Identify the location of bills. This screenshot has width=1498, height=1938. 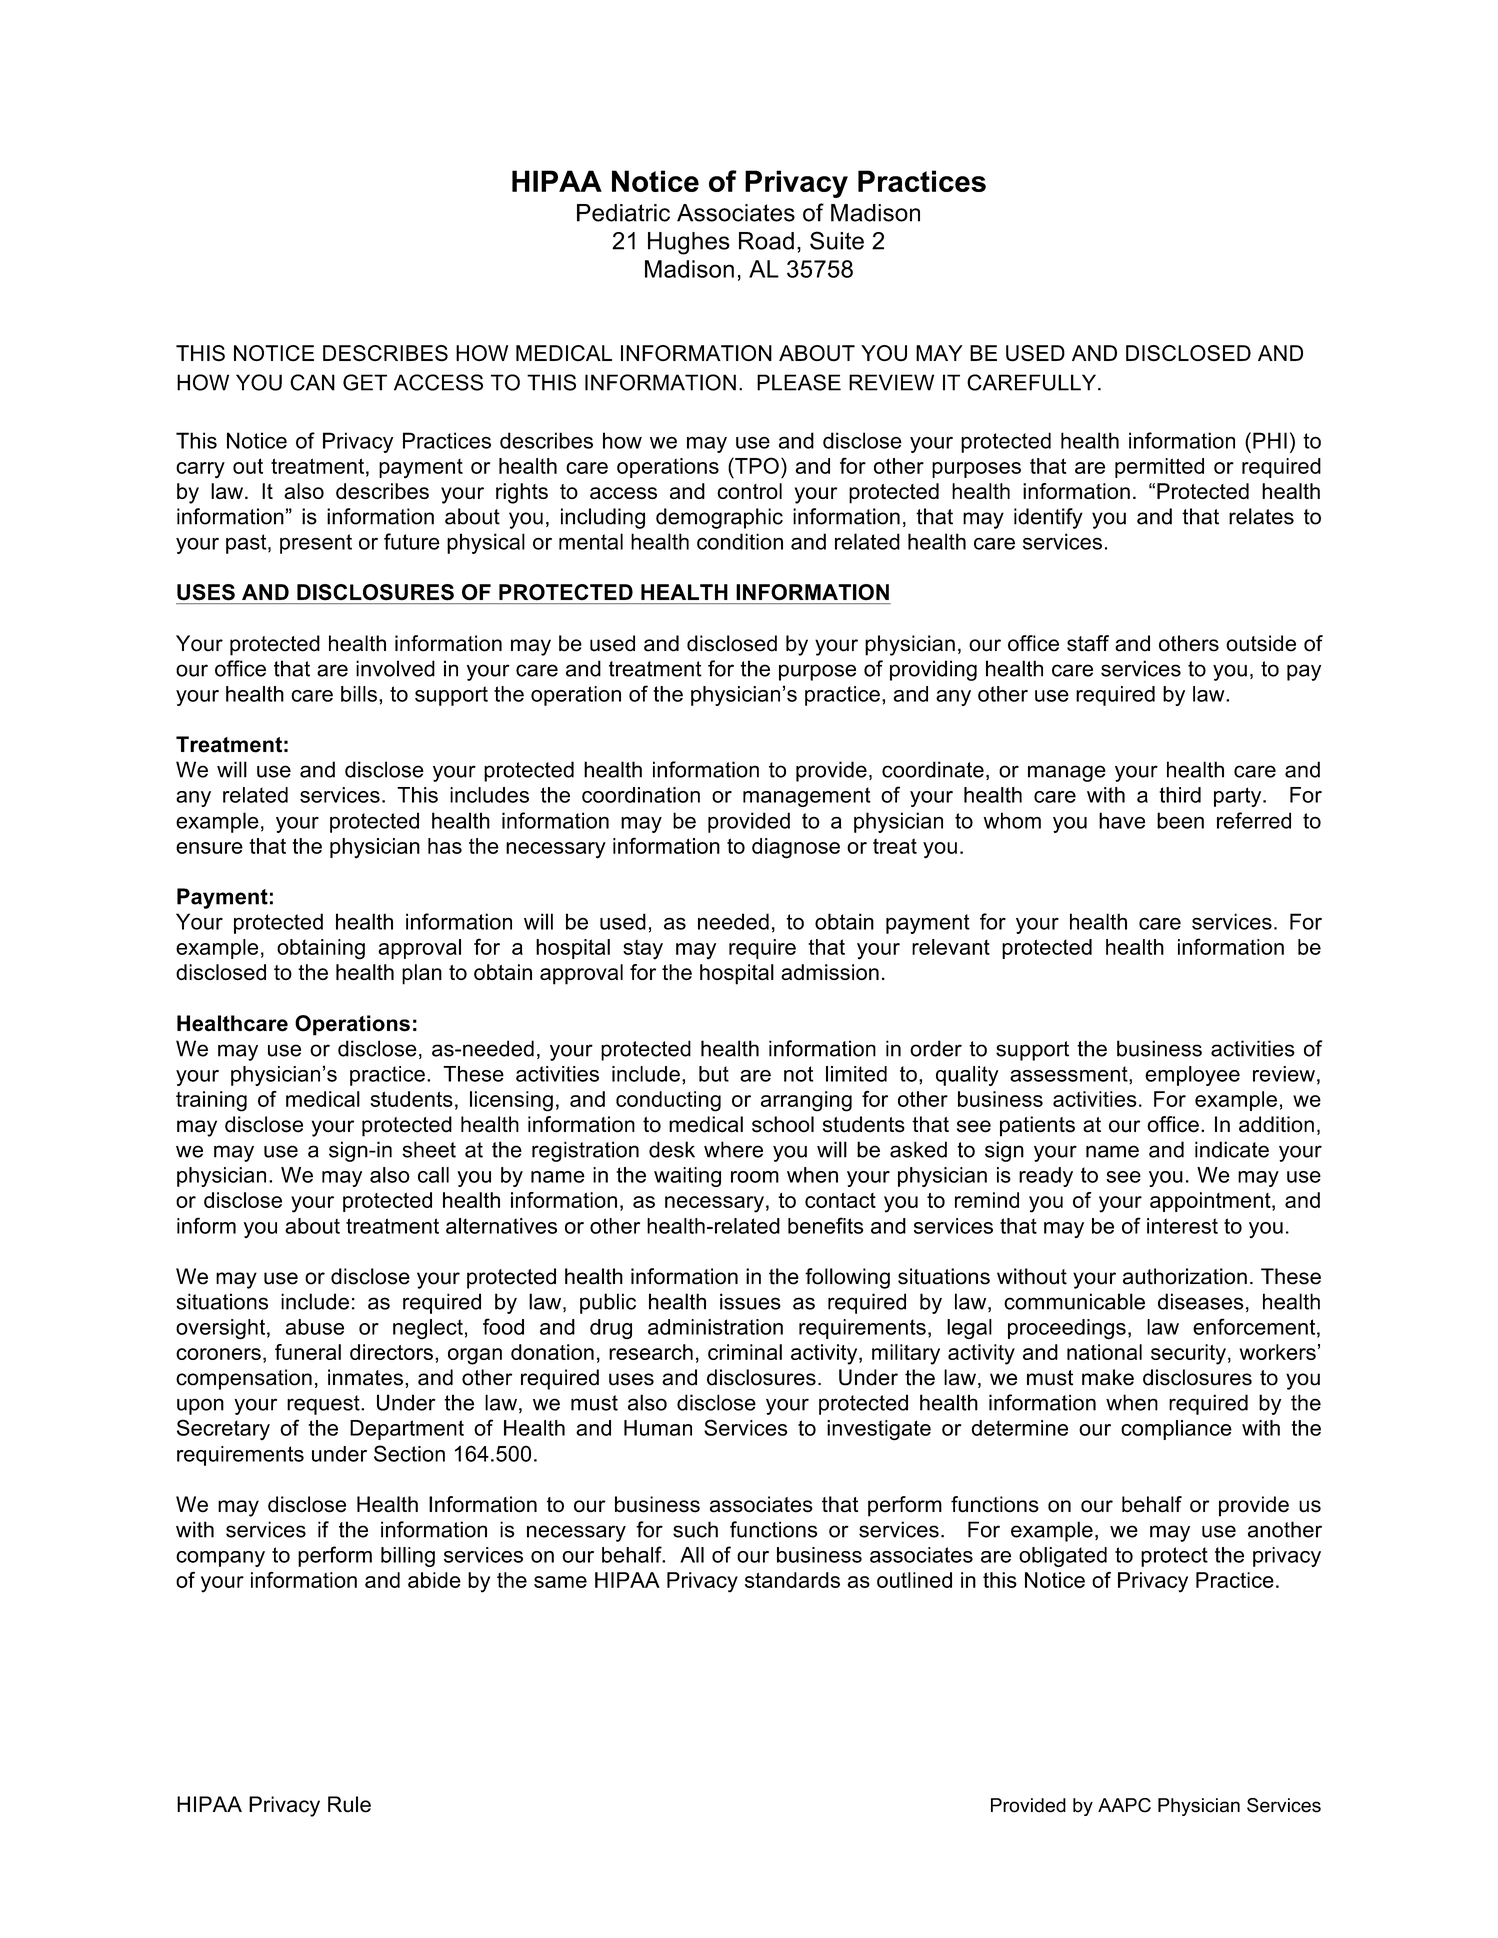
(359, 694).
